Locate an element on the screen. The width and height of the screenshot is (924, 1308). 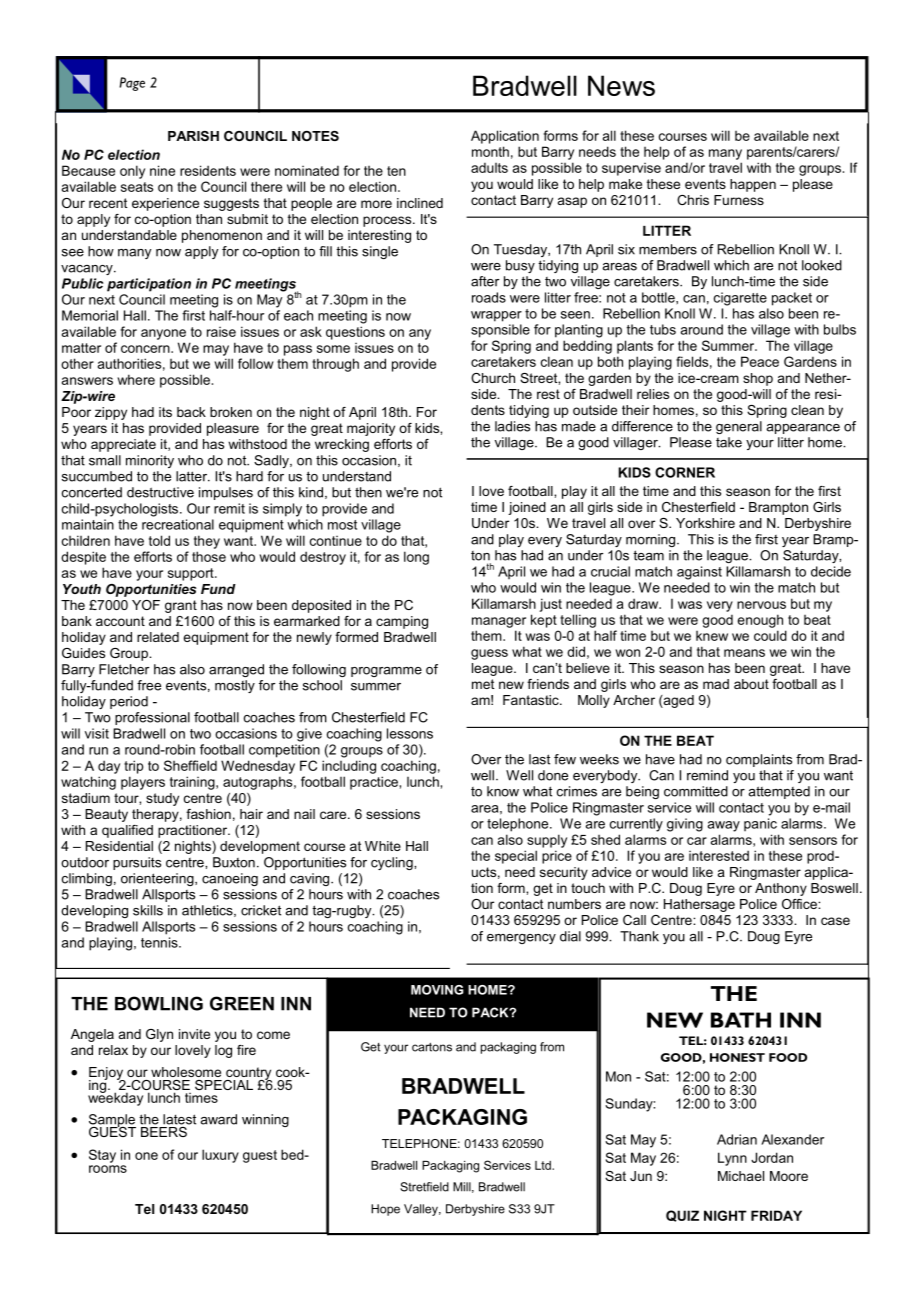
study is located at coordinates (162, 799).
